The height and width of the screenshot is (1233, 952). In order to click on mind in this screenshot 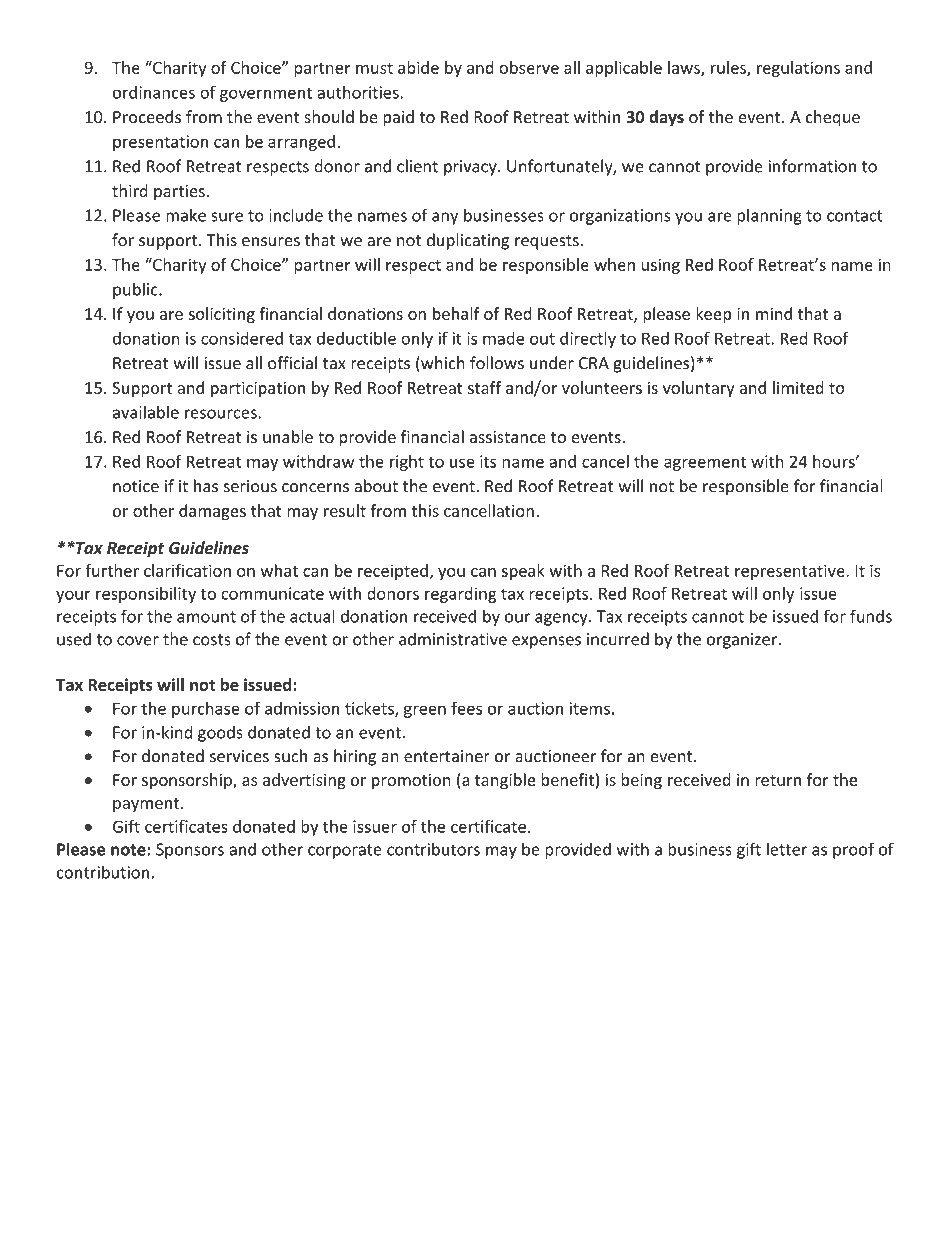, I will do `click(774, 313)`.
